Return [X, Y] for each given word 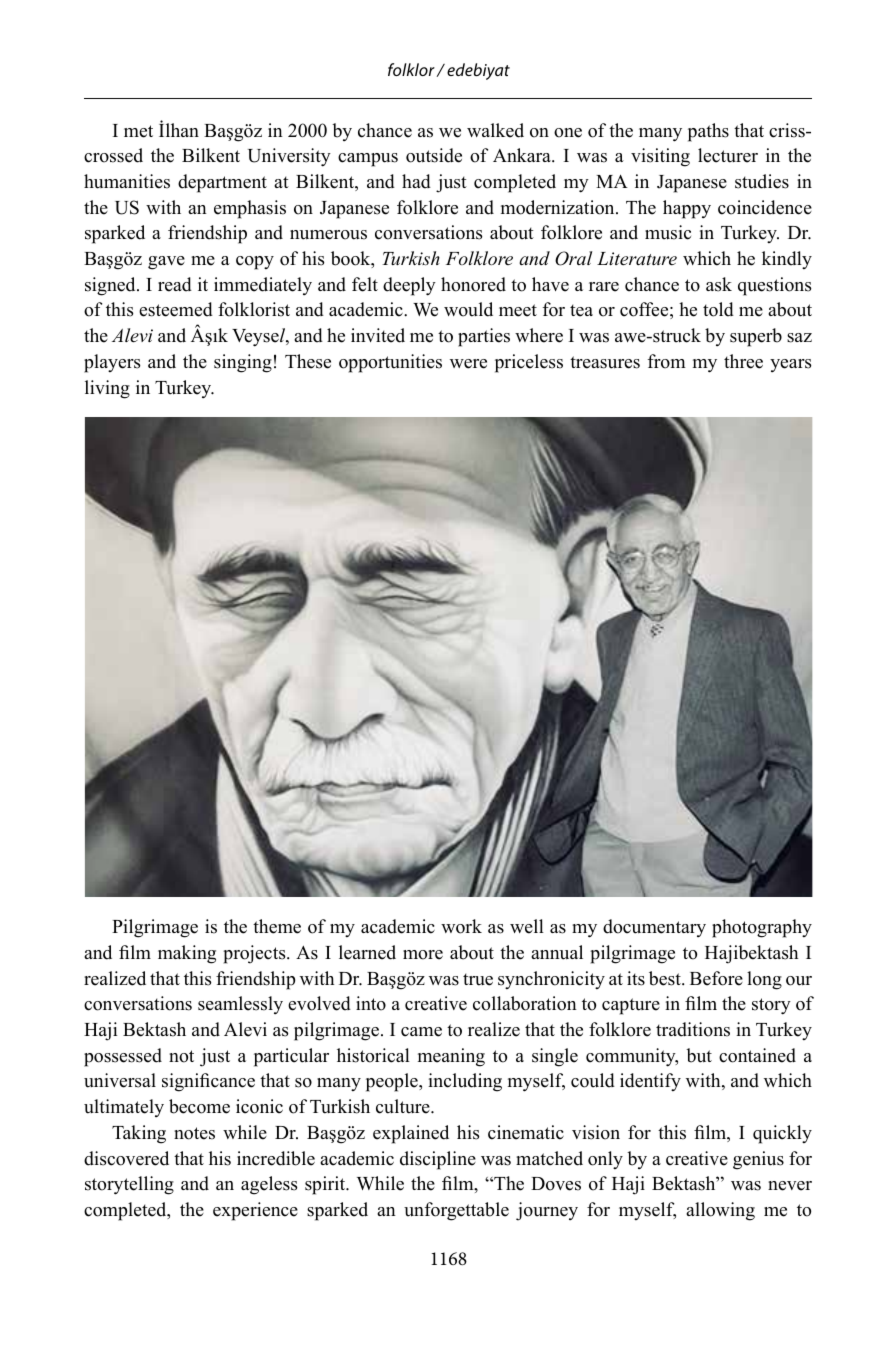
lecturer [728, 155]
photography [762, 928]
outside [434, 155]
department [222, 183]
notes [194, 1133]
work [461, 926]
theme [277, 926]
